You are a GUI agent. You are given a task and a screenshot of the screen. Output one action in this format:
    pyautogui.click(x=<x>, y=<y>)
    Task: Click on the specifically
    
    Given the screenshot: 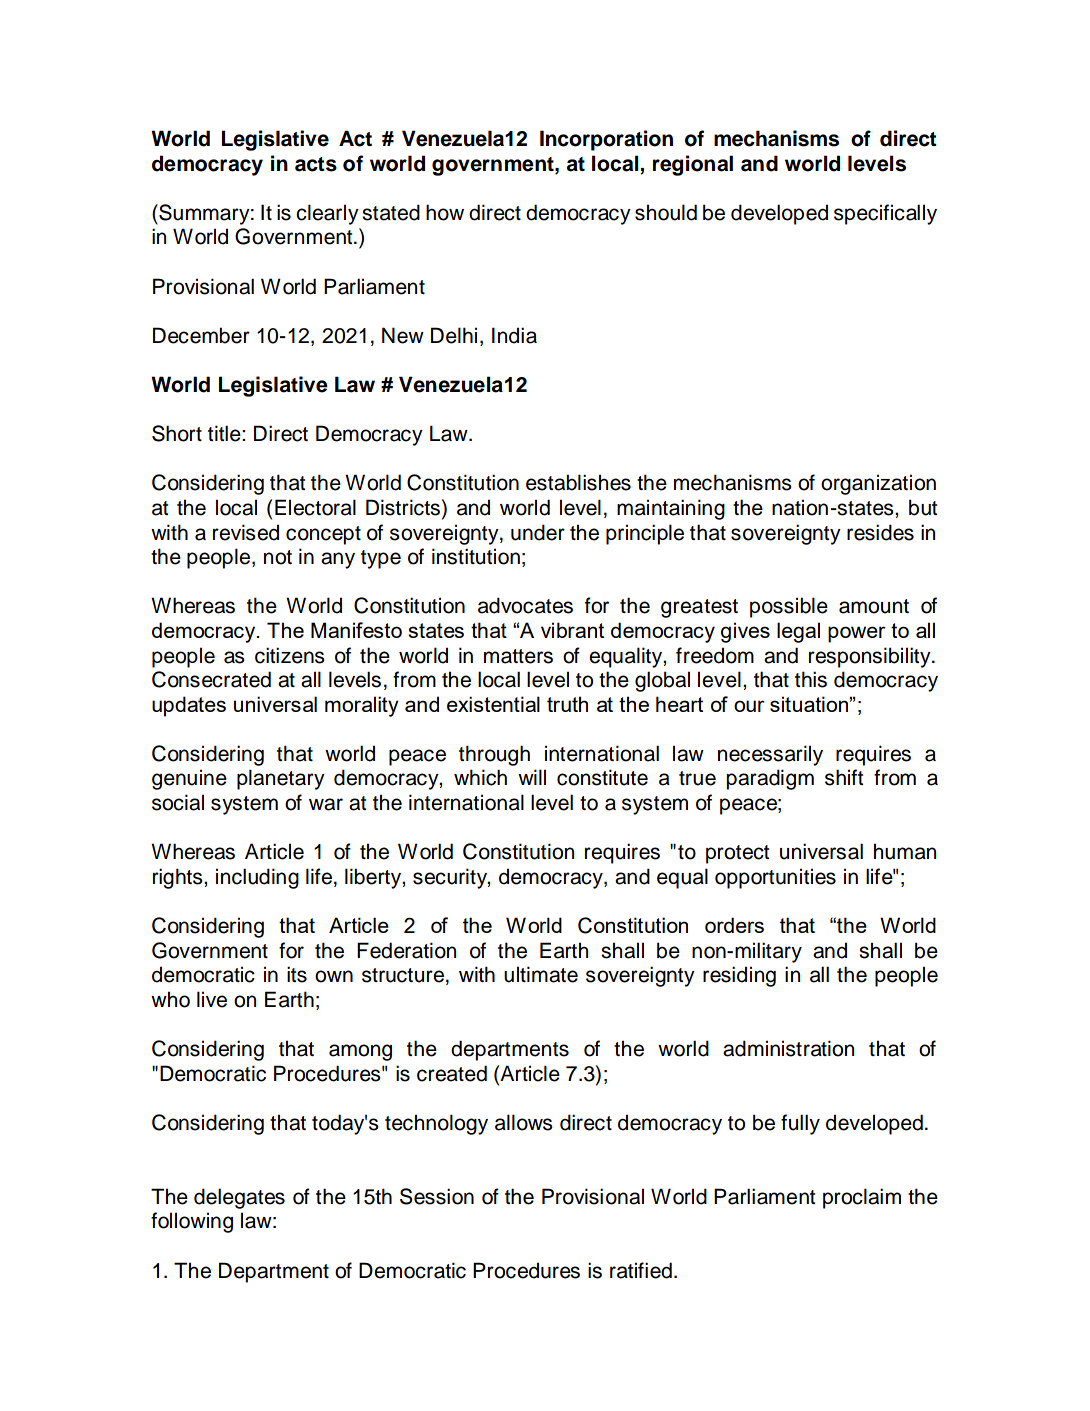 What is the action you would take?
    pyautogui.click(x=885, y=214)
